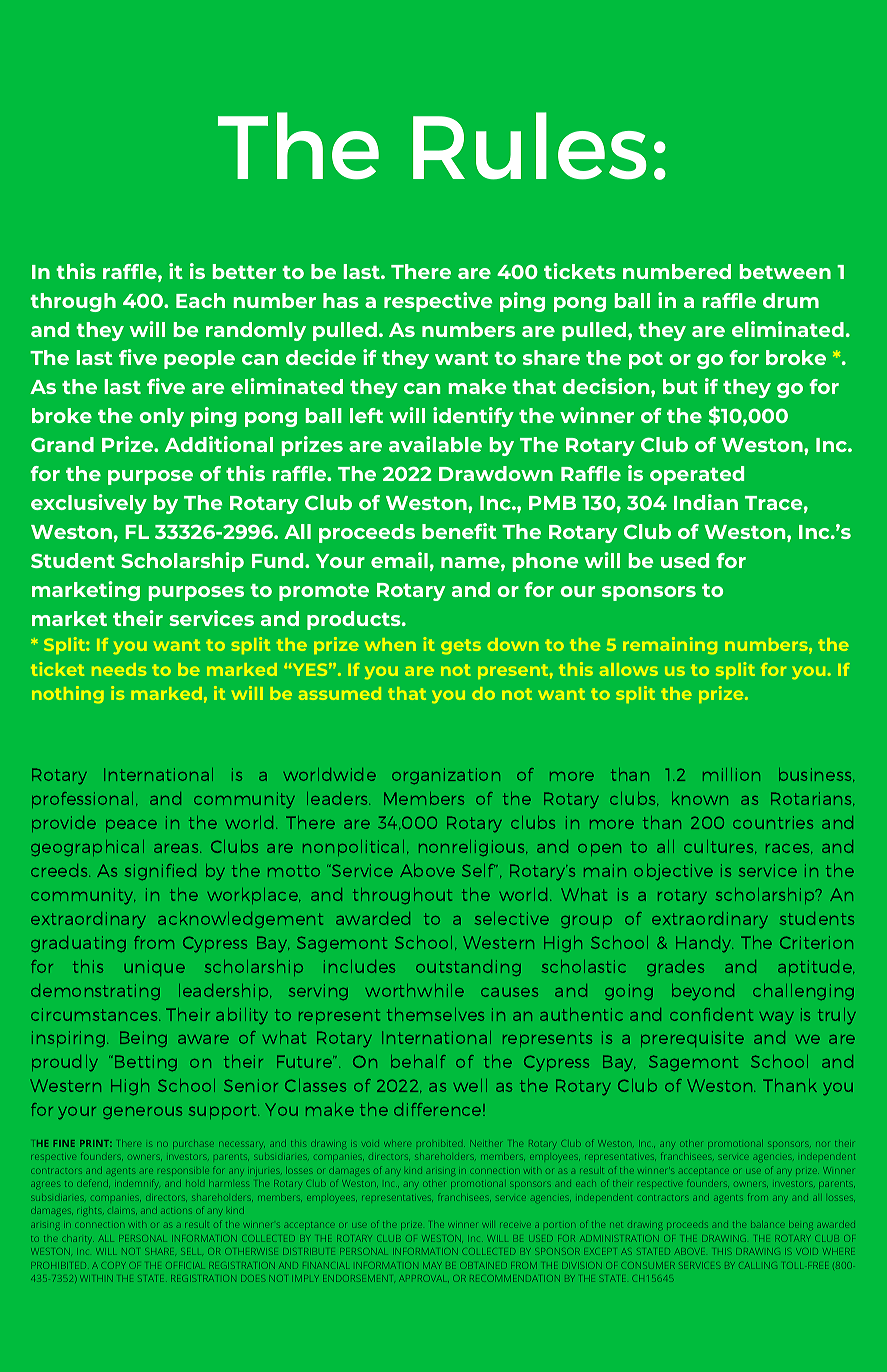  What do you see at coordinates (530, 146) in the screenshot?
I see `Rules` at bounding box center [530, 146].
